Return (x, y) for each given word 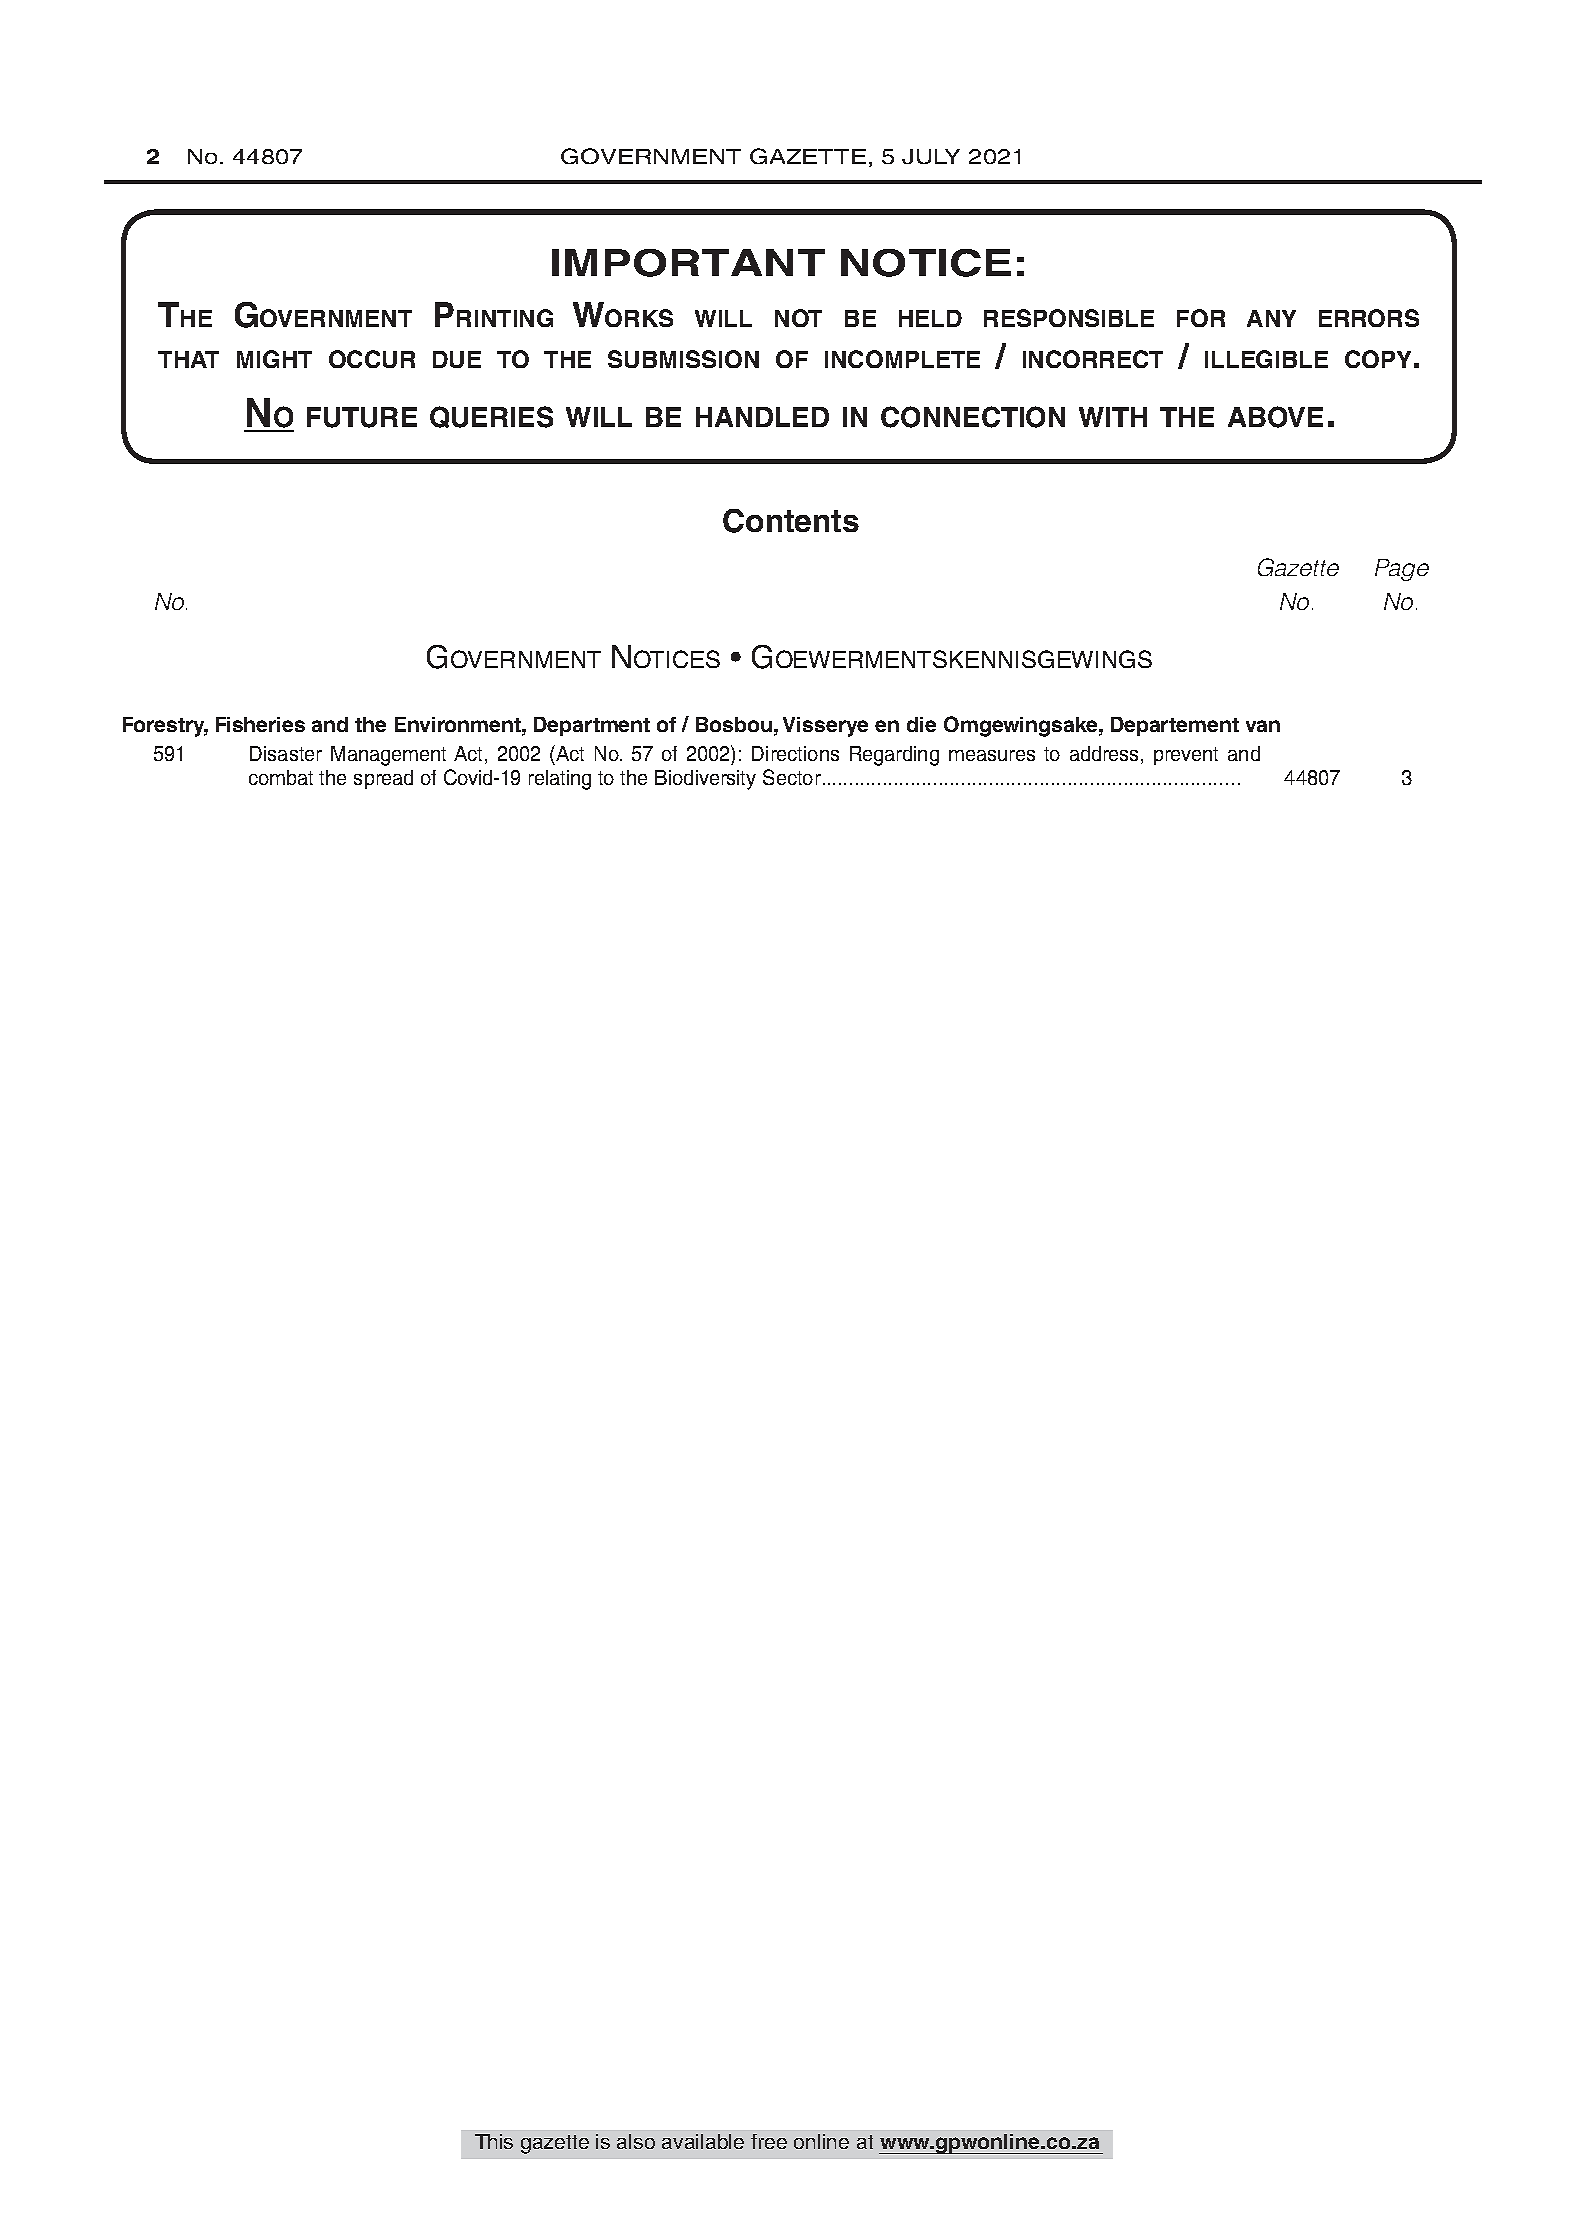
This (494, 2141)
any (1271, 318)
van (1263, 726)
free (769, 2141)
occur (372, 359)
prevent (1186, 756)
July (931, 156)
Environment (459, 724)
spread (383, 779)
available (703, 2141)
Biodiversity (705, 780)
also (636, 2141)
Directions (795, 753)
